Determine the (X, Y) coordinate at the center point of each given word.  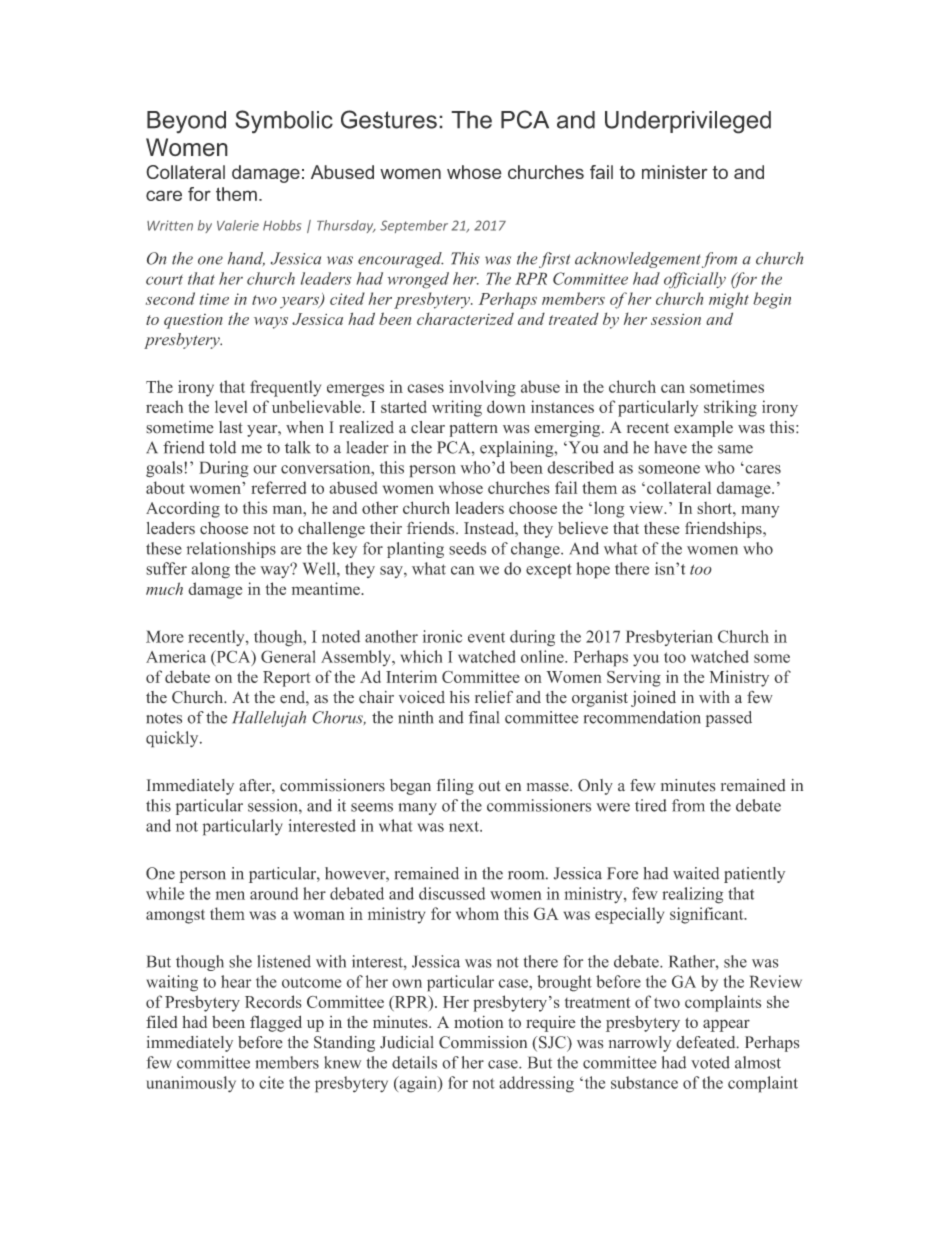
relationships (231, 550)
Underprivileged (688, 122)
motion (479, 1022)
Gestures (389, 119)
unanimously (191, 1084)
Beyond (186, 122)
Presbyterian (669, 638)
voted (710, 1062)
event (486, 637)
